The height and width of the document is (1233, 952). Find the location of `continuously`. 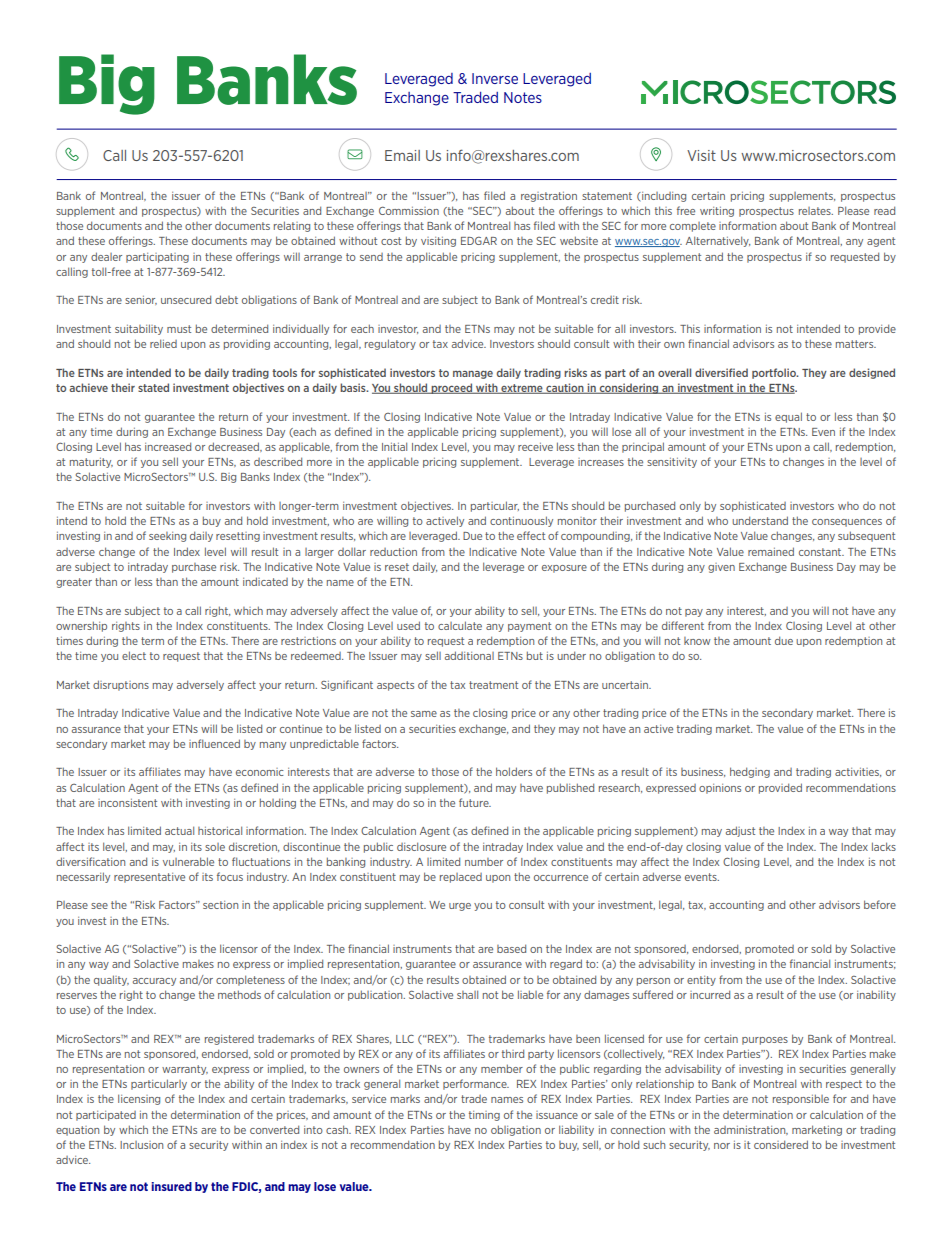

continuously is located at coordinates (521, 521).
